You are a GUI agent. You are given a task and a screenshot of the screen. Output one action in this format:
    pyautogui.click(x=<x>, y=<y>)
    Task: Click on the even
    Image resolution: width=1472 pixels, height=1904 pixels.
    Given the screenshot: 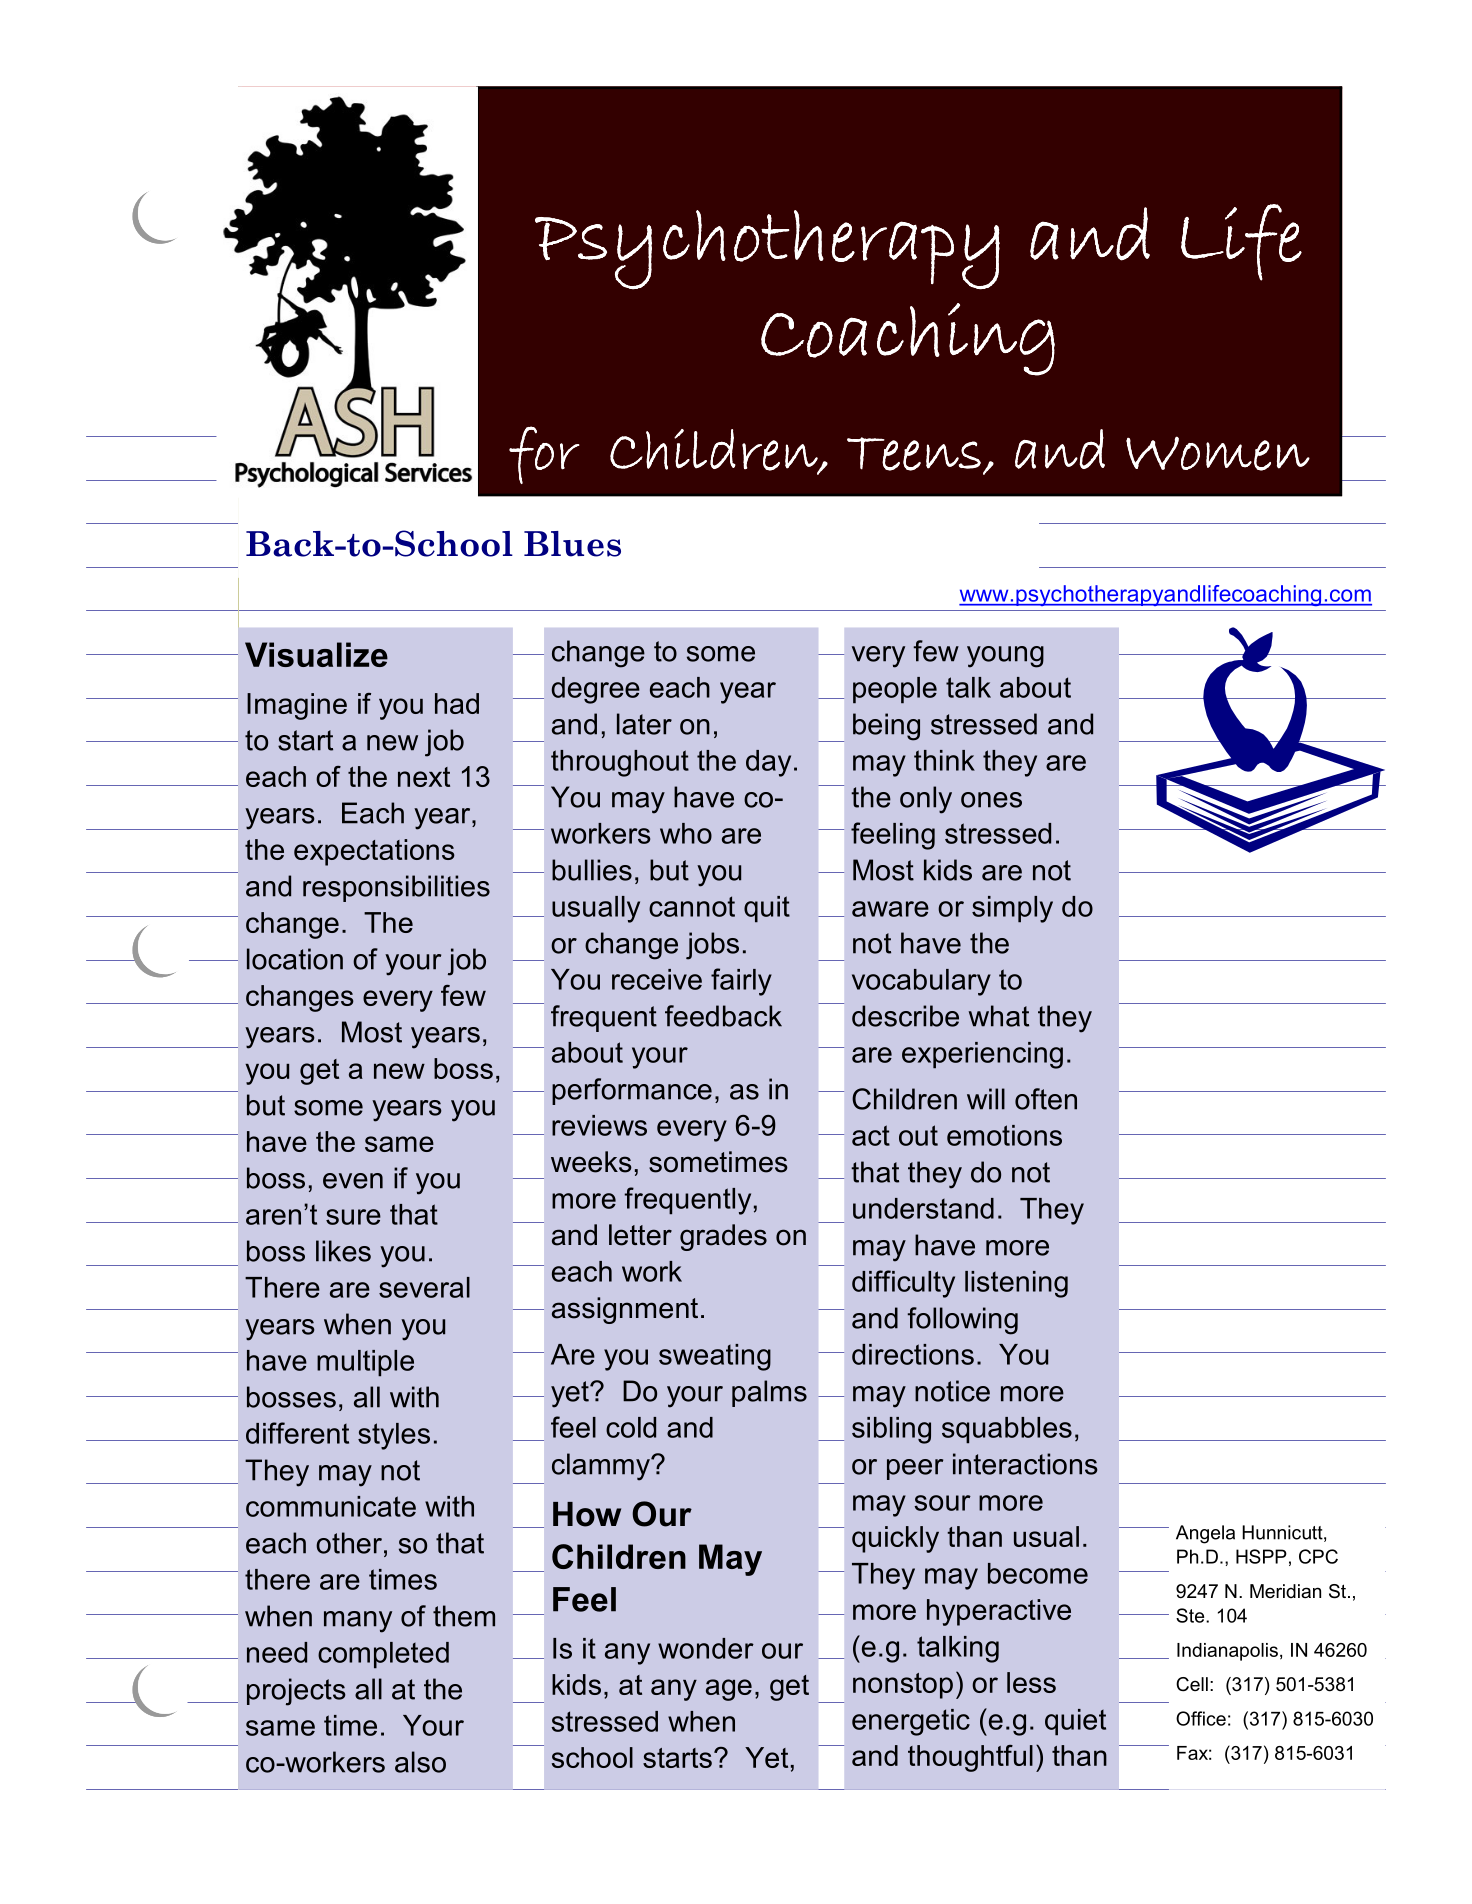 What is the action you would take?
    pyautogui.click(x=353, y=1181)
